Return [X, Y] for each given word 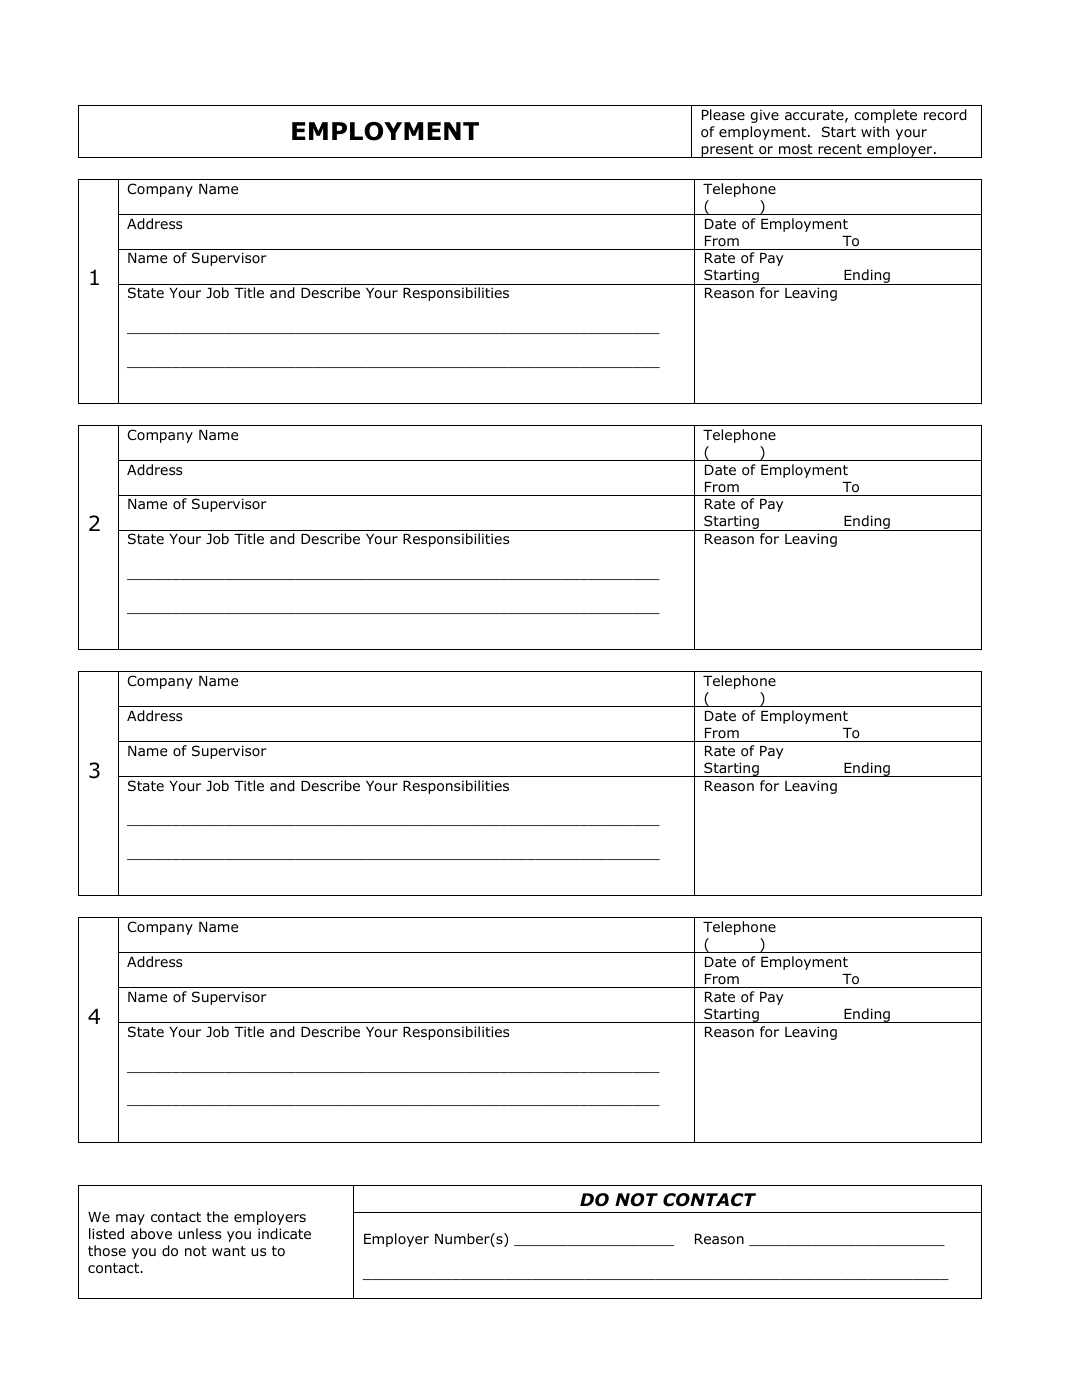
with [875, 131]
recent [840, 149]
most [796, 149]
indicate [284, 1234]
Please [723, 114]
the [217, 1216]
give [764, 116]
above [151, 1234]
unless [199, 1233]
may [130, 1219]
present [727, 151]
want [229, 1251]
